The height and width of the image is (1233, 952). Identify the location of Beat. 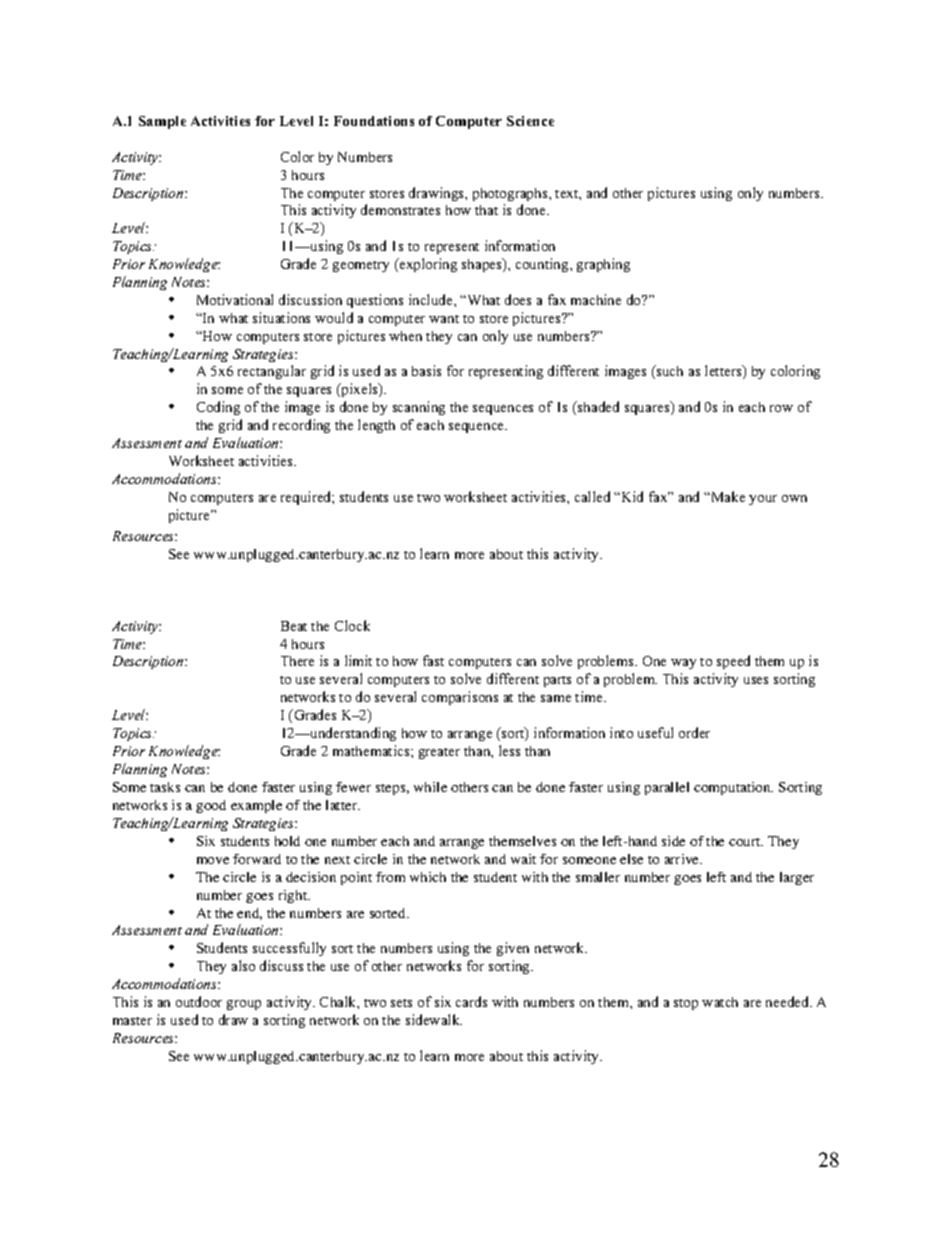
(294, 626).
